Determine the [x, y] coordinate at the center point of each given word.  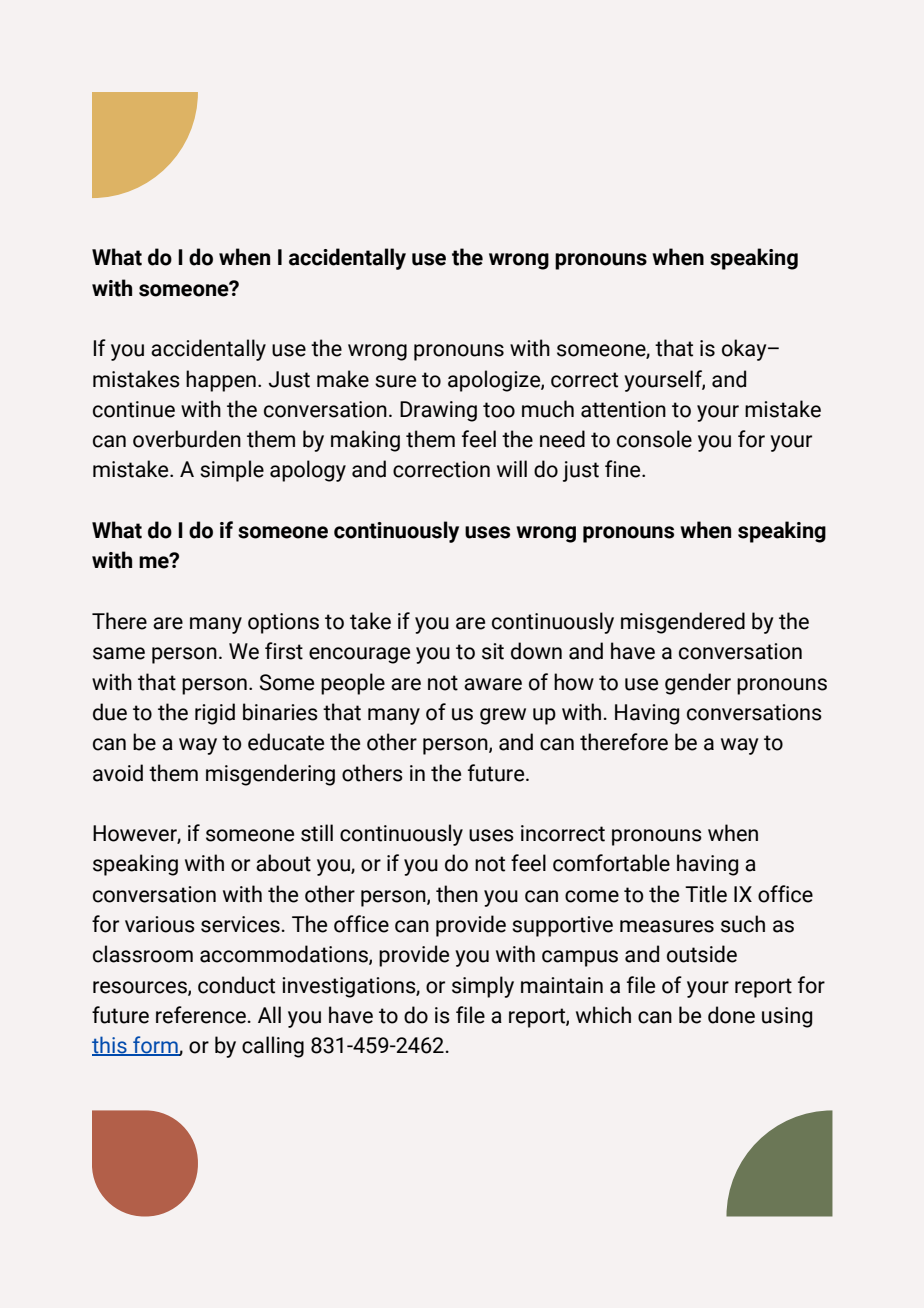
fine [624, 469]
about [283, 863]
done [731, 1015]
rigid [215, 714]
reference [201, 1015]
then [457, 894]
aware [493, 684]
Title [706, 894]
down [536, 651]
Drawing [438, 411]
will [512, 468]
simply [483, 987]
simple [232, 471]
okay [745, 350]
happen [221, 381]
